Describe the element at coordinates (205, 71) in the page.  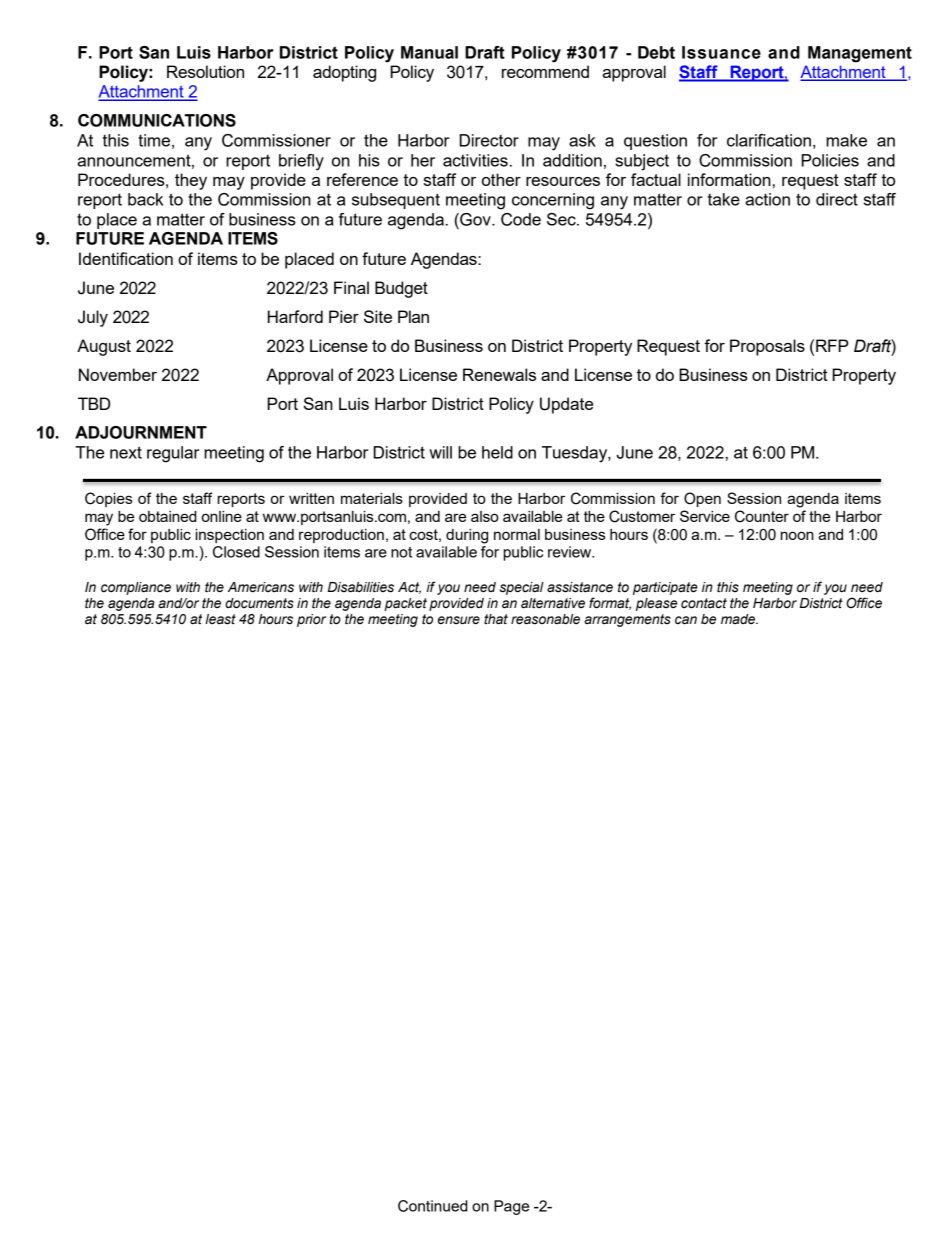
I see `Resolution` at that location.
